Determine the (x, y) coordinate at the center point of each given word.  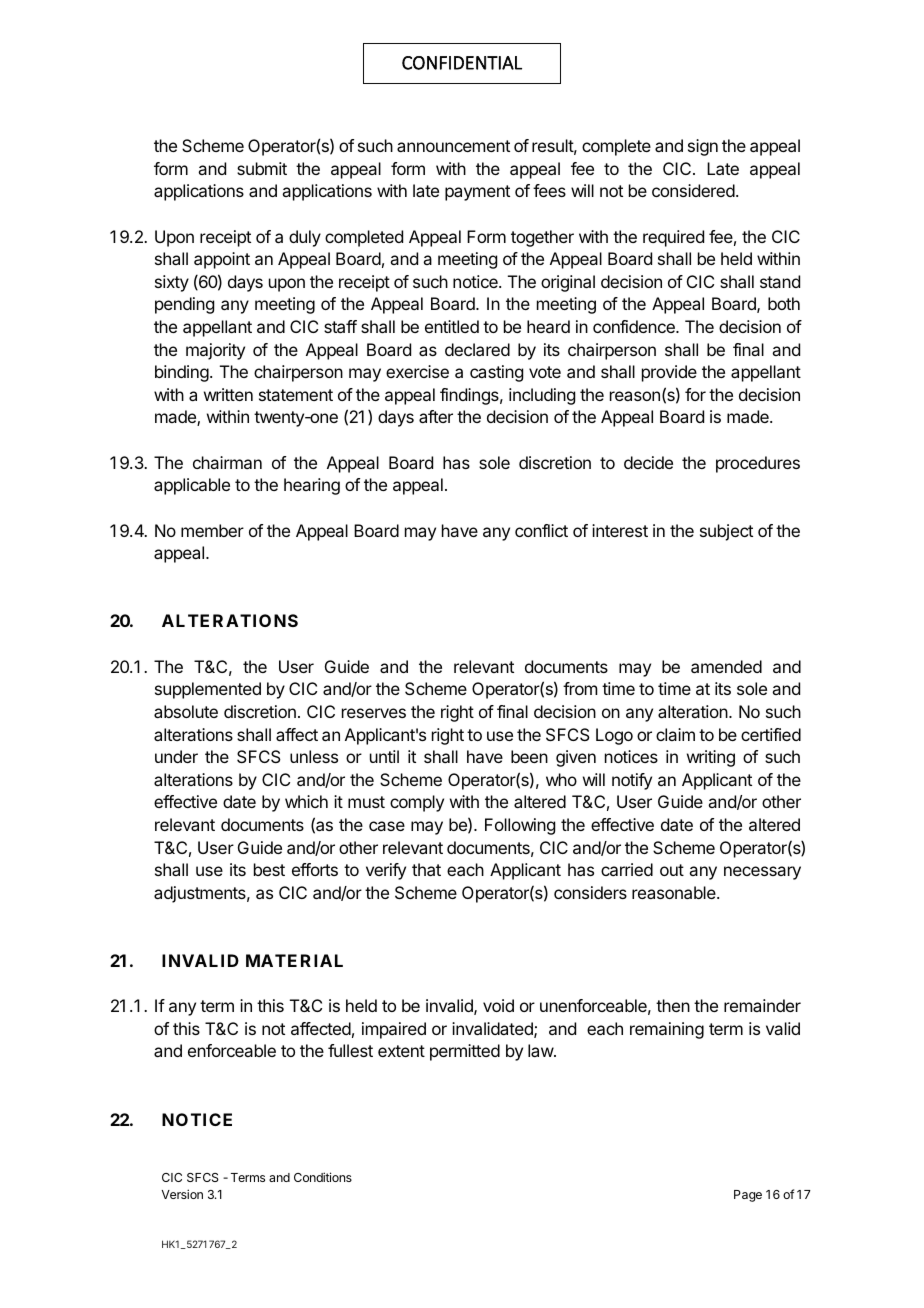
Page (748, 1196)
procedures (758, 464)
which (306, 801)
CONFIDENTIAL (462, 63)
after (436, 416)
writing (711, 758)
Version (182, 1194)
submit (262, 168)
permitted (465, 1052)
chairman (227, 462)
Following (520, 826)
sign (703, 147)
